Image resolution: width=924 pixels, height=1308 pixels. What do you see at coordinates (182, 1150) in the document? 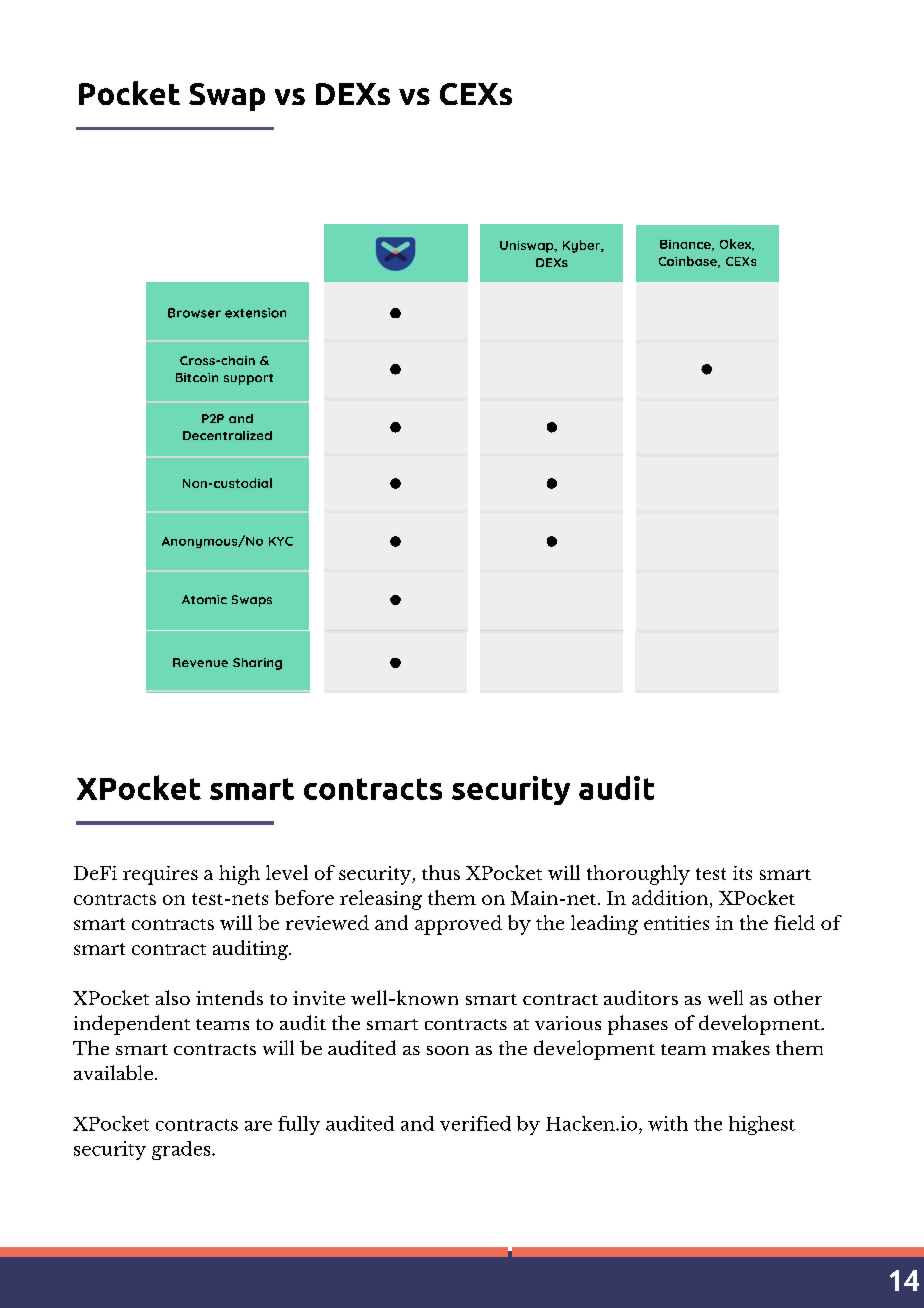
I see `grades` at bounding box center [182, 1150].
